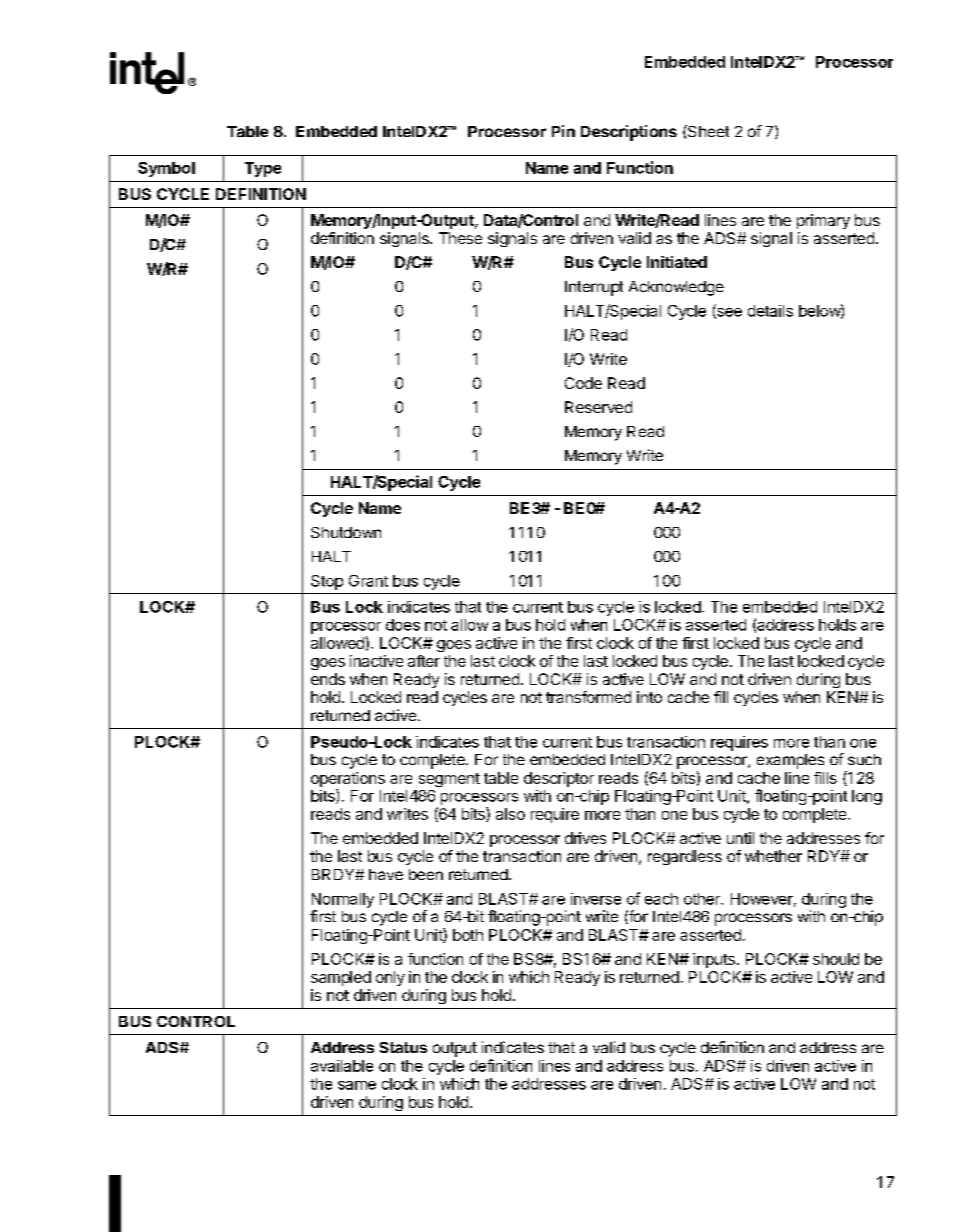  I want to click on Shutdown, so click(346, 532).
